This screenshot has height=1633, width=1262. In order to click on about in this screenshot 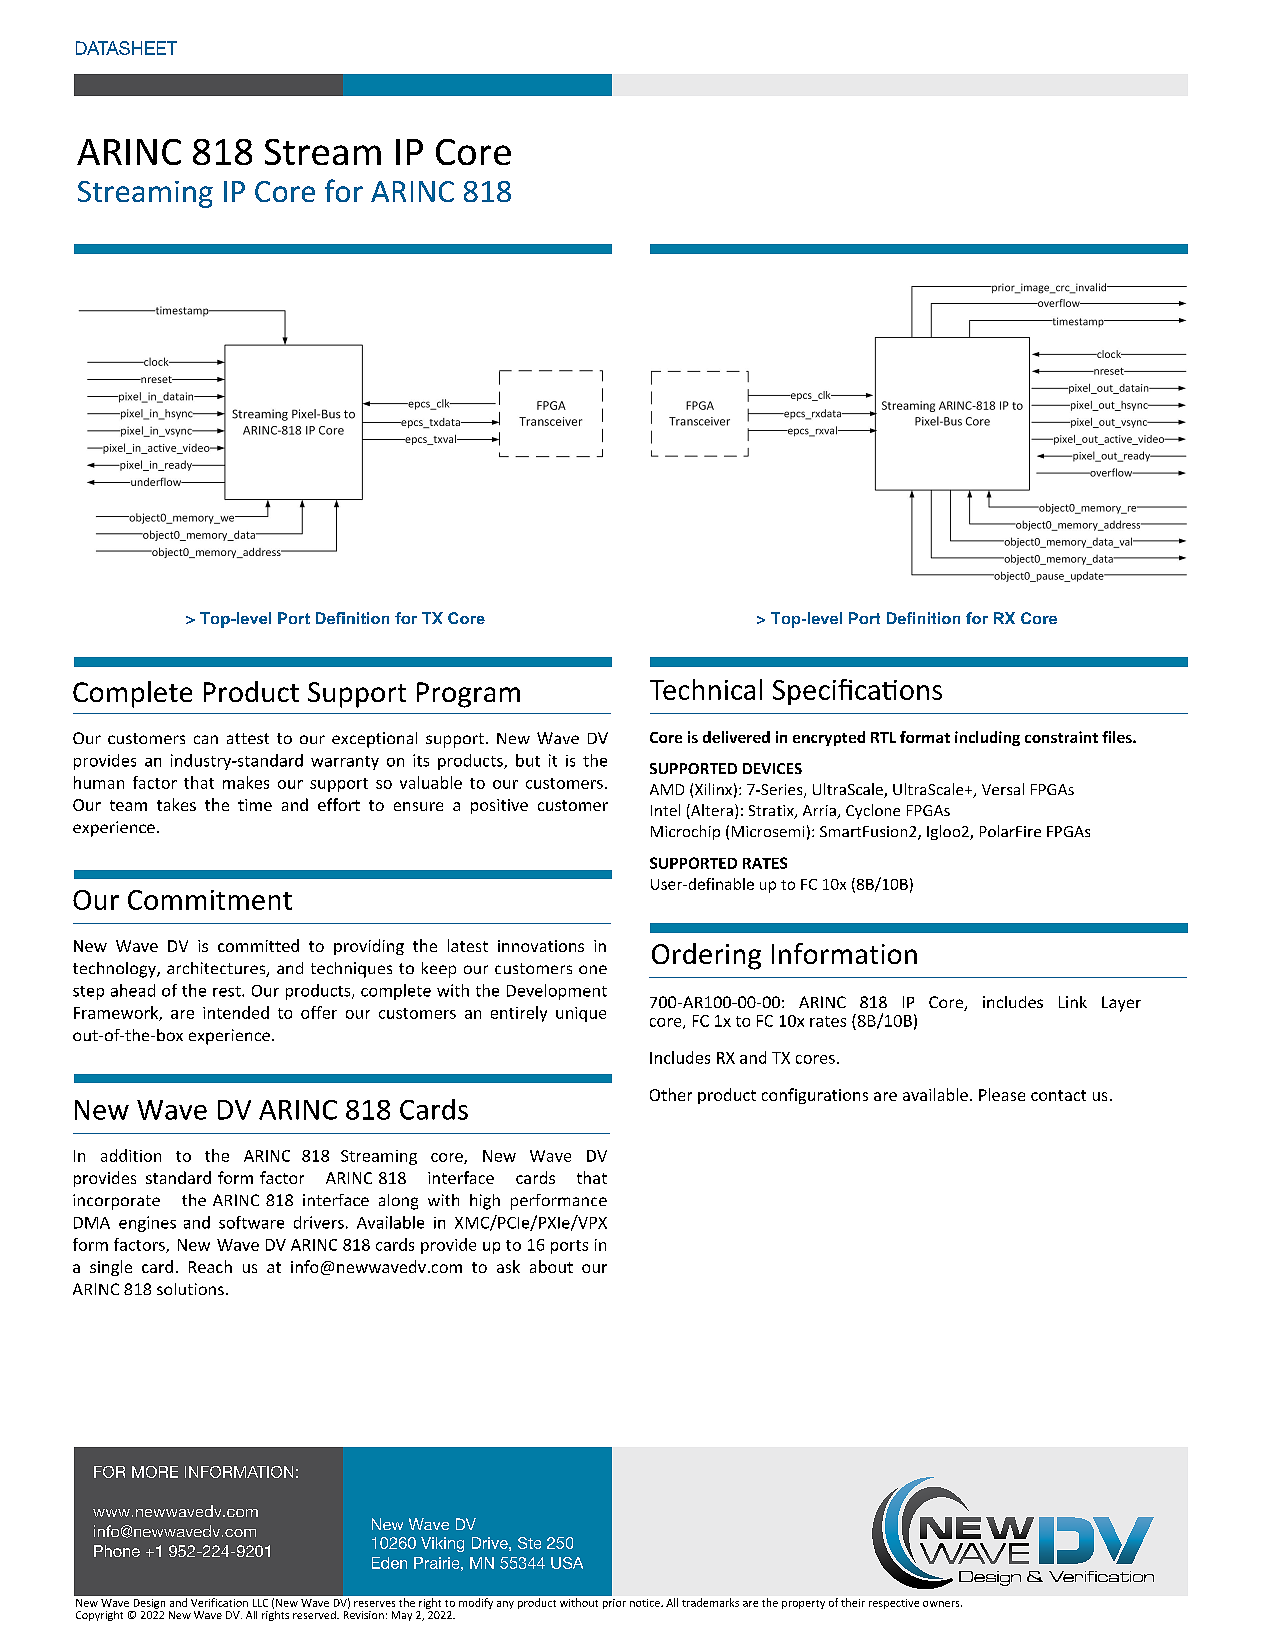, I will do `click(551, 1266)`.
